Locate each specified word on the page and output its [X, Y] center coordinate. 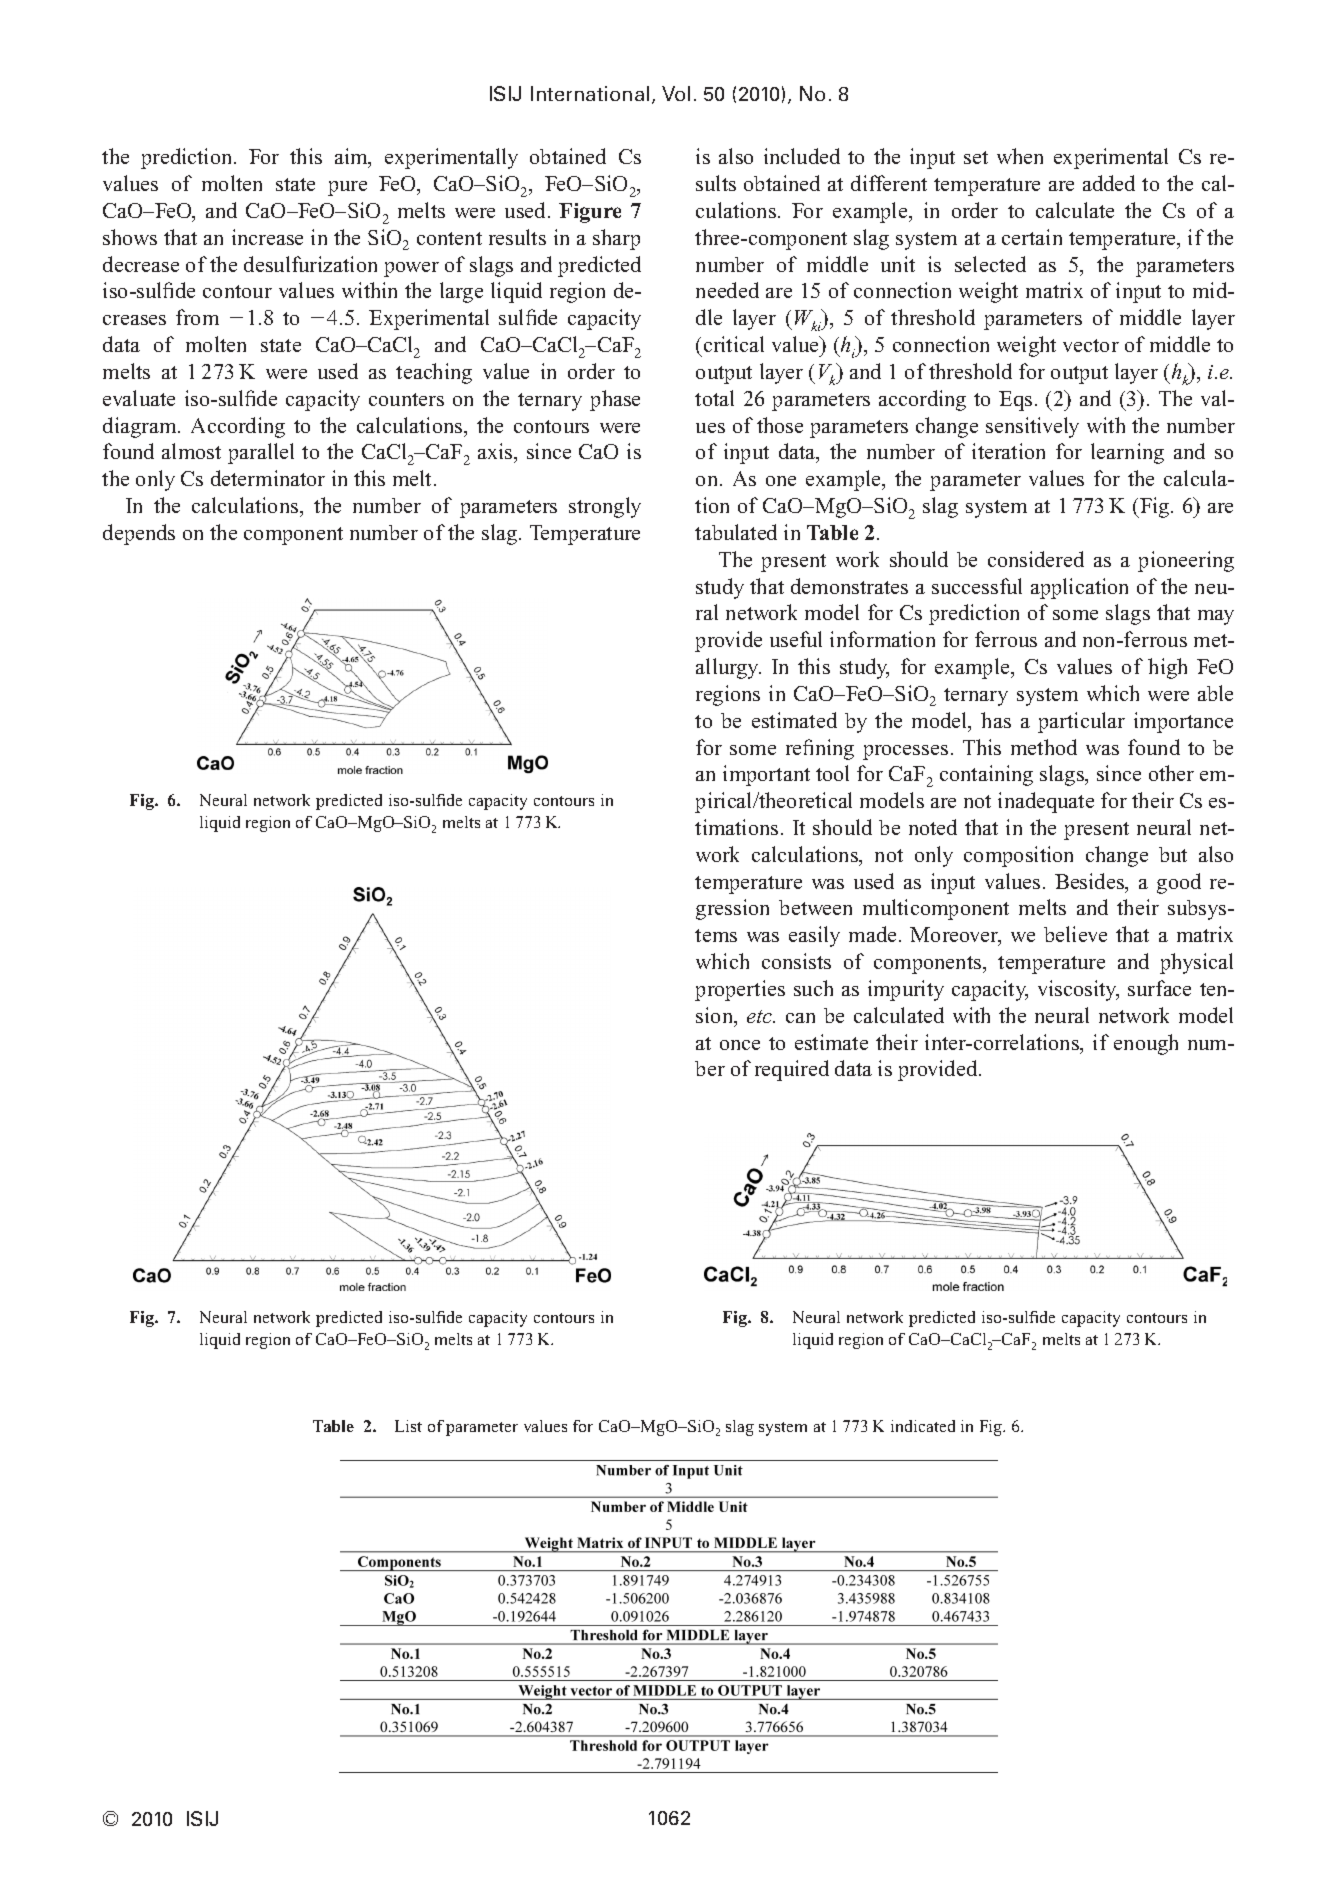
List [408, 1426]
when [1020, 156]
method [1044, 747]
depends [139, 534]
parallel [261, 453]
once [740, 1045]
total [714, 398]
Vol [676, 93]
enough [1146, 1044]
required [792, 1070]
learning [1127, 453]
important [766, 775]
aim [352, 158]
